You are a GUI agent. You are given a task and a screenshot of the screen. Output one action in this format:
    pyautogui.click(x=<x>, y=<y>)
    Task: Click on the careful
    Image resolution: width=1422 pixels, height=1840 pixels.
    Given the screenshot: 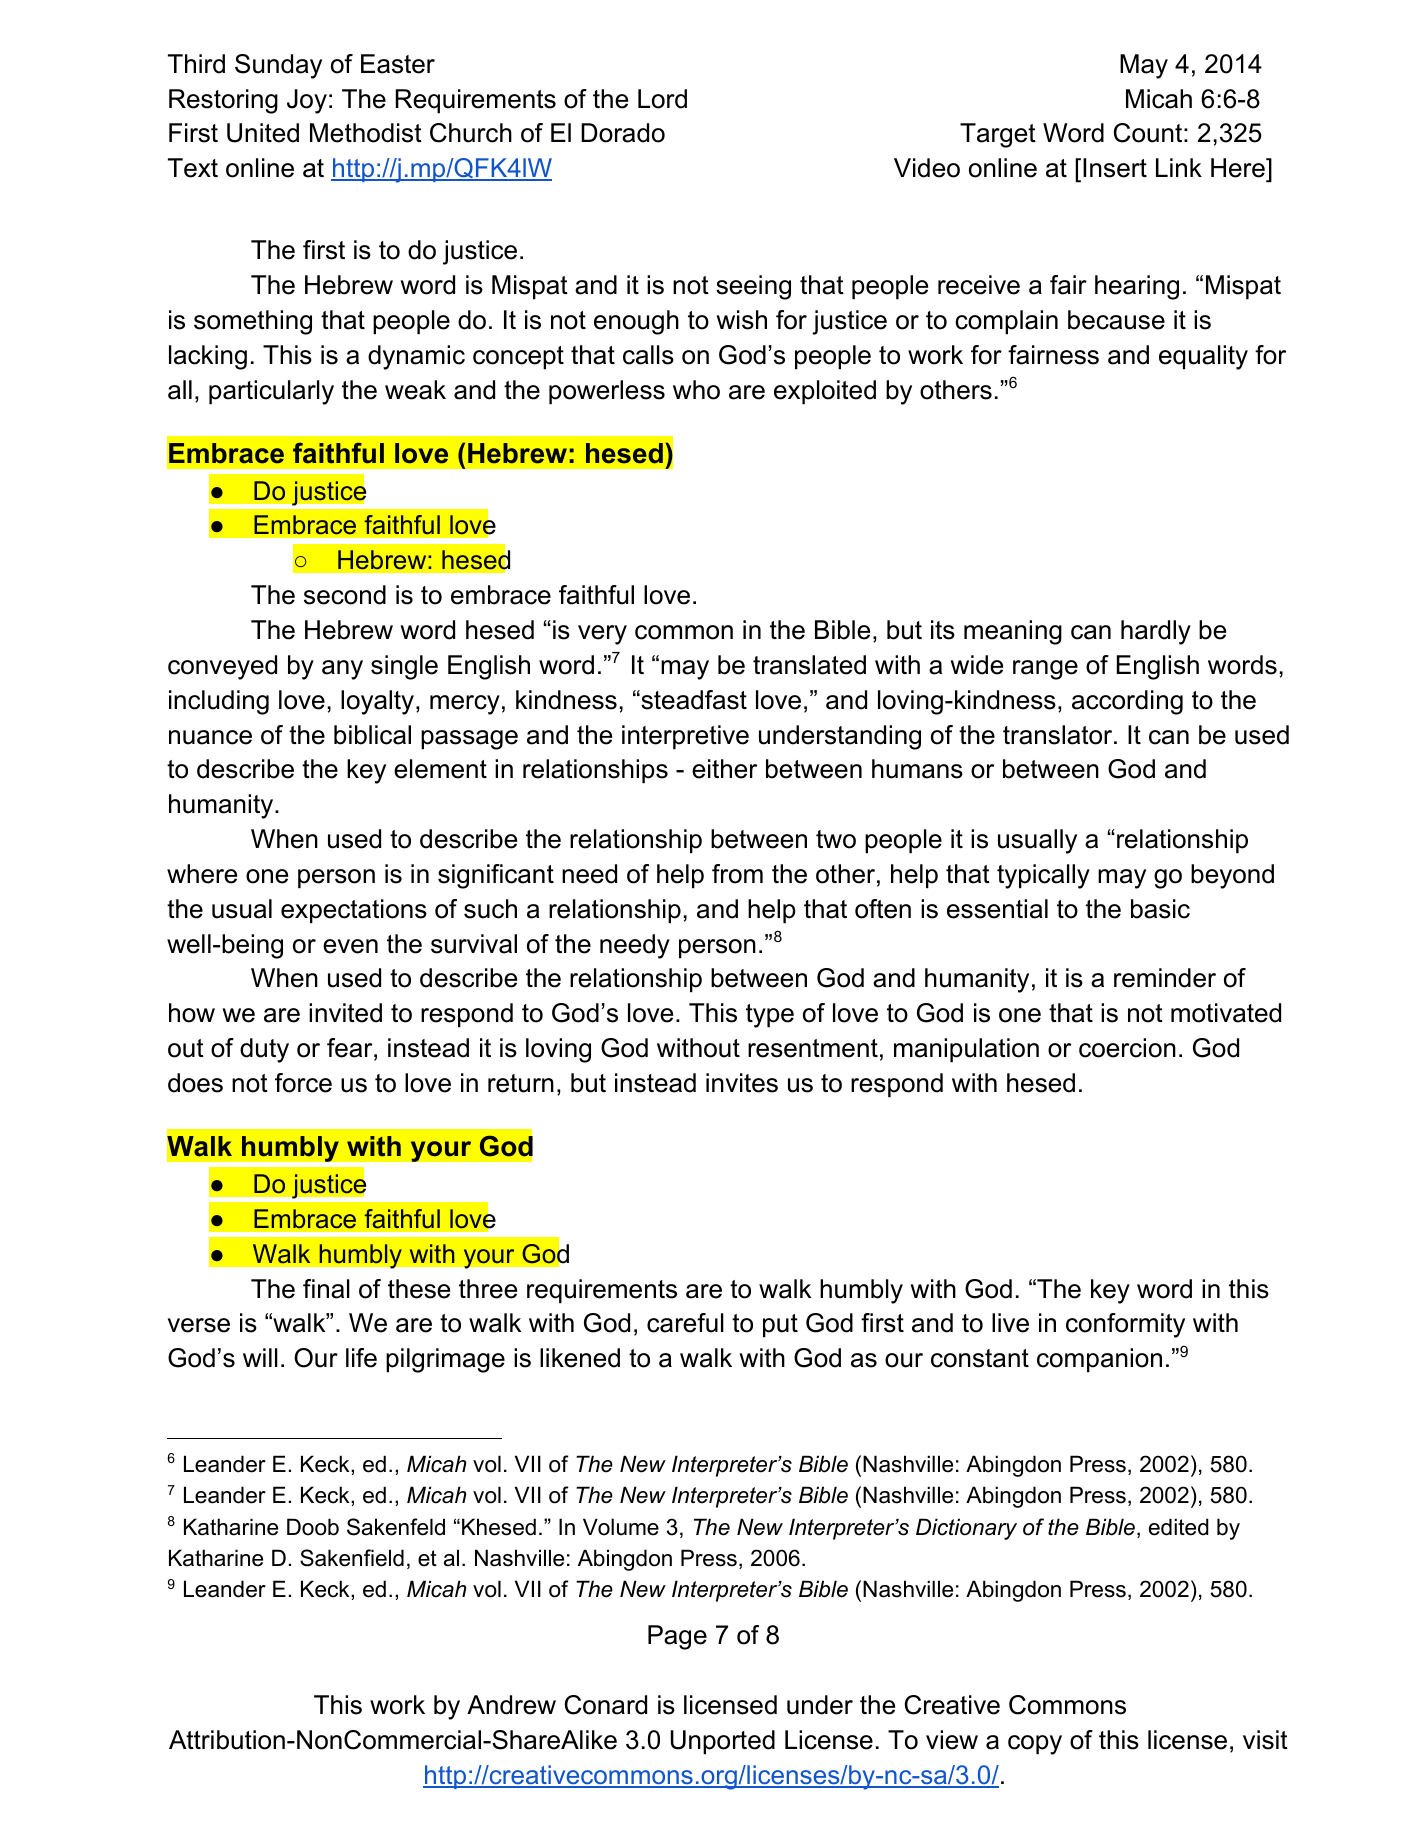 What is the action you would take?
    pyautogui.click(x=685, y=1323)
